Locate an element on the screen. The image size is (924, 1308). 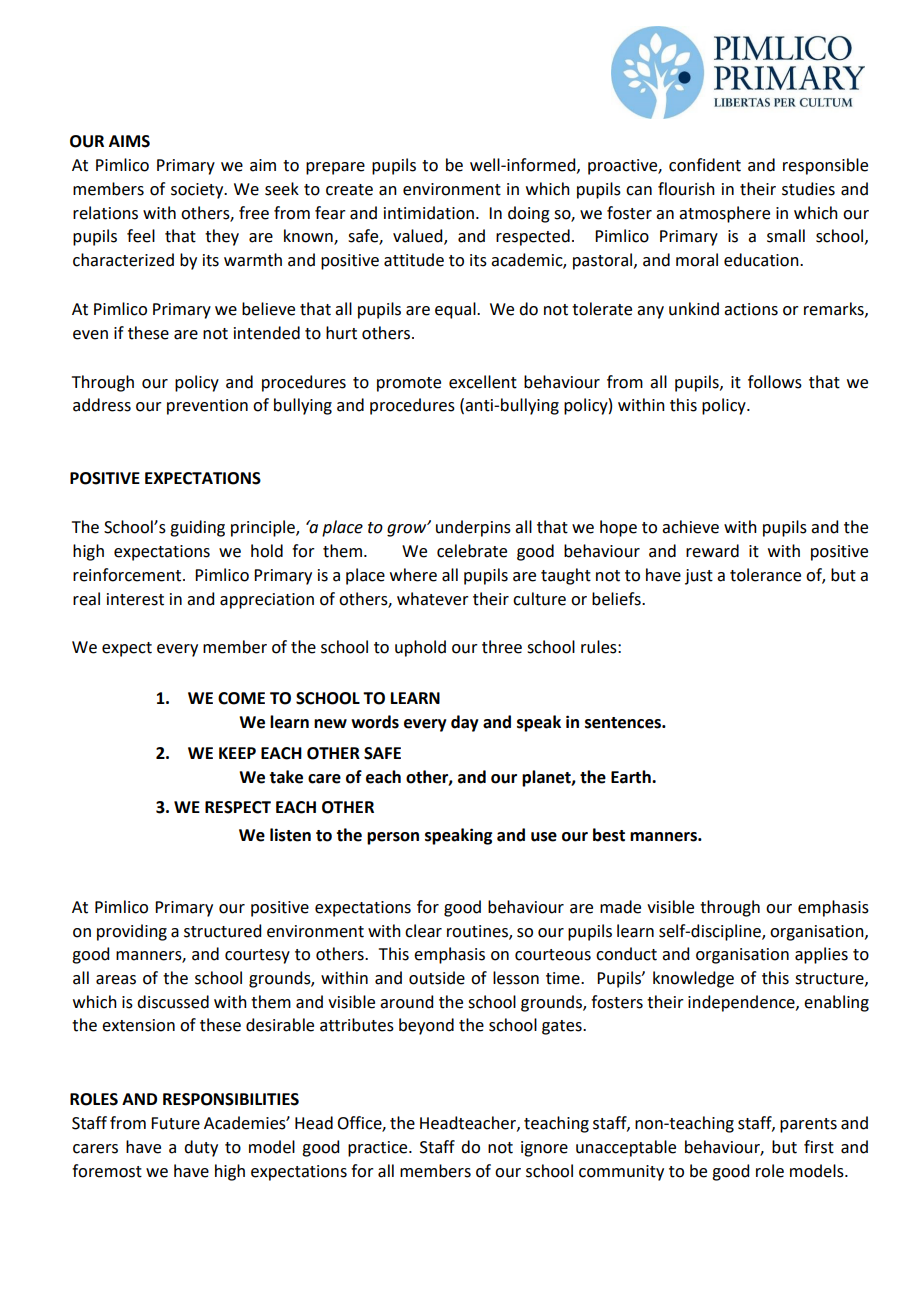
achieve is located at coordinates (690, 527).
